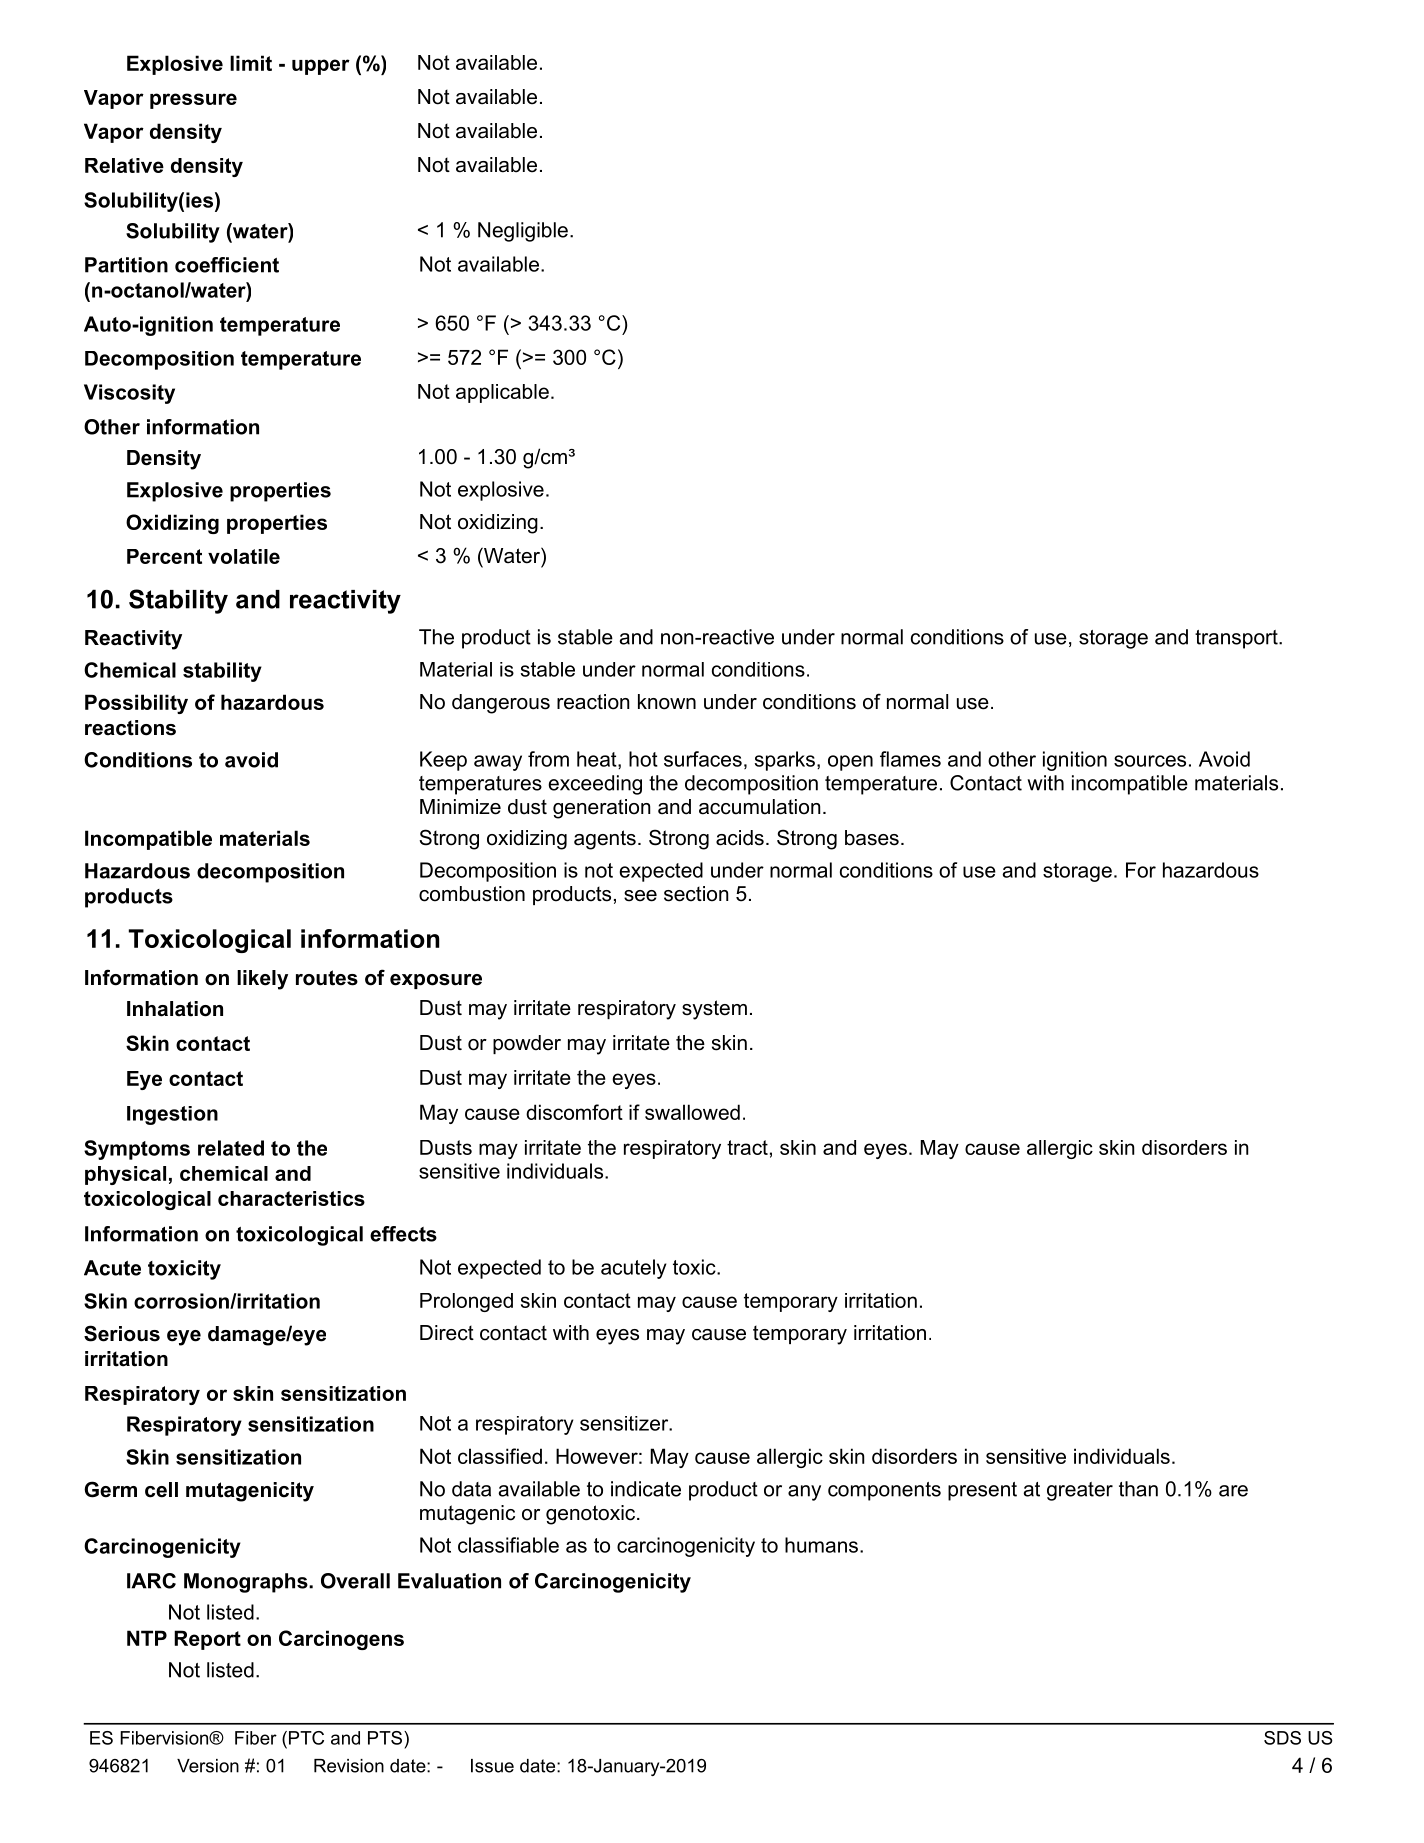 The image size is (1424, 1843). What do you see at coordinates (747, 1147) in the page?
I see `tract` at bounding box center [747, 1147].
